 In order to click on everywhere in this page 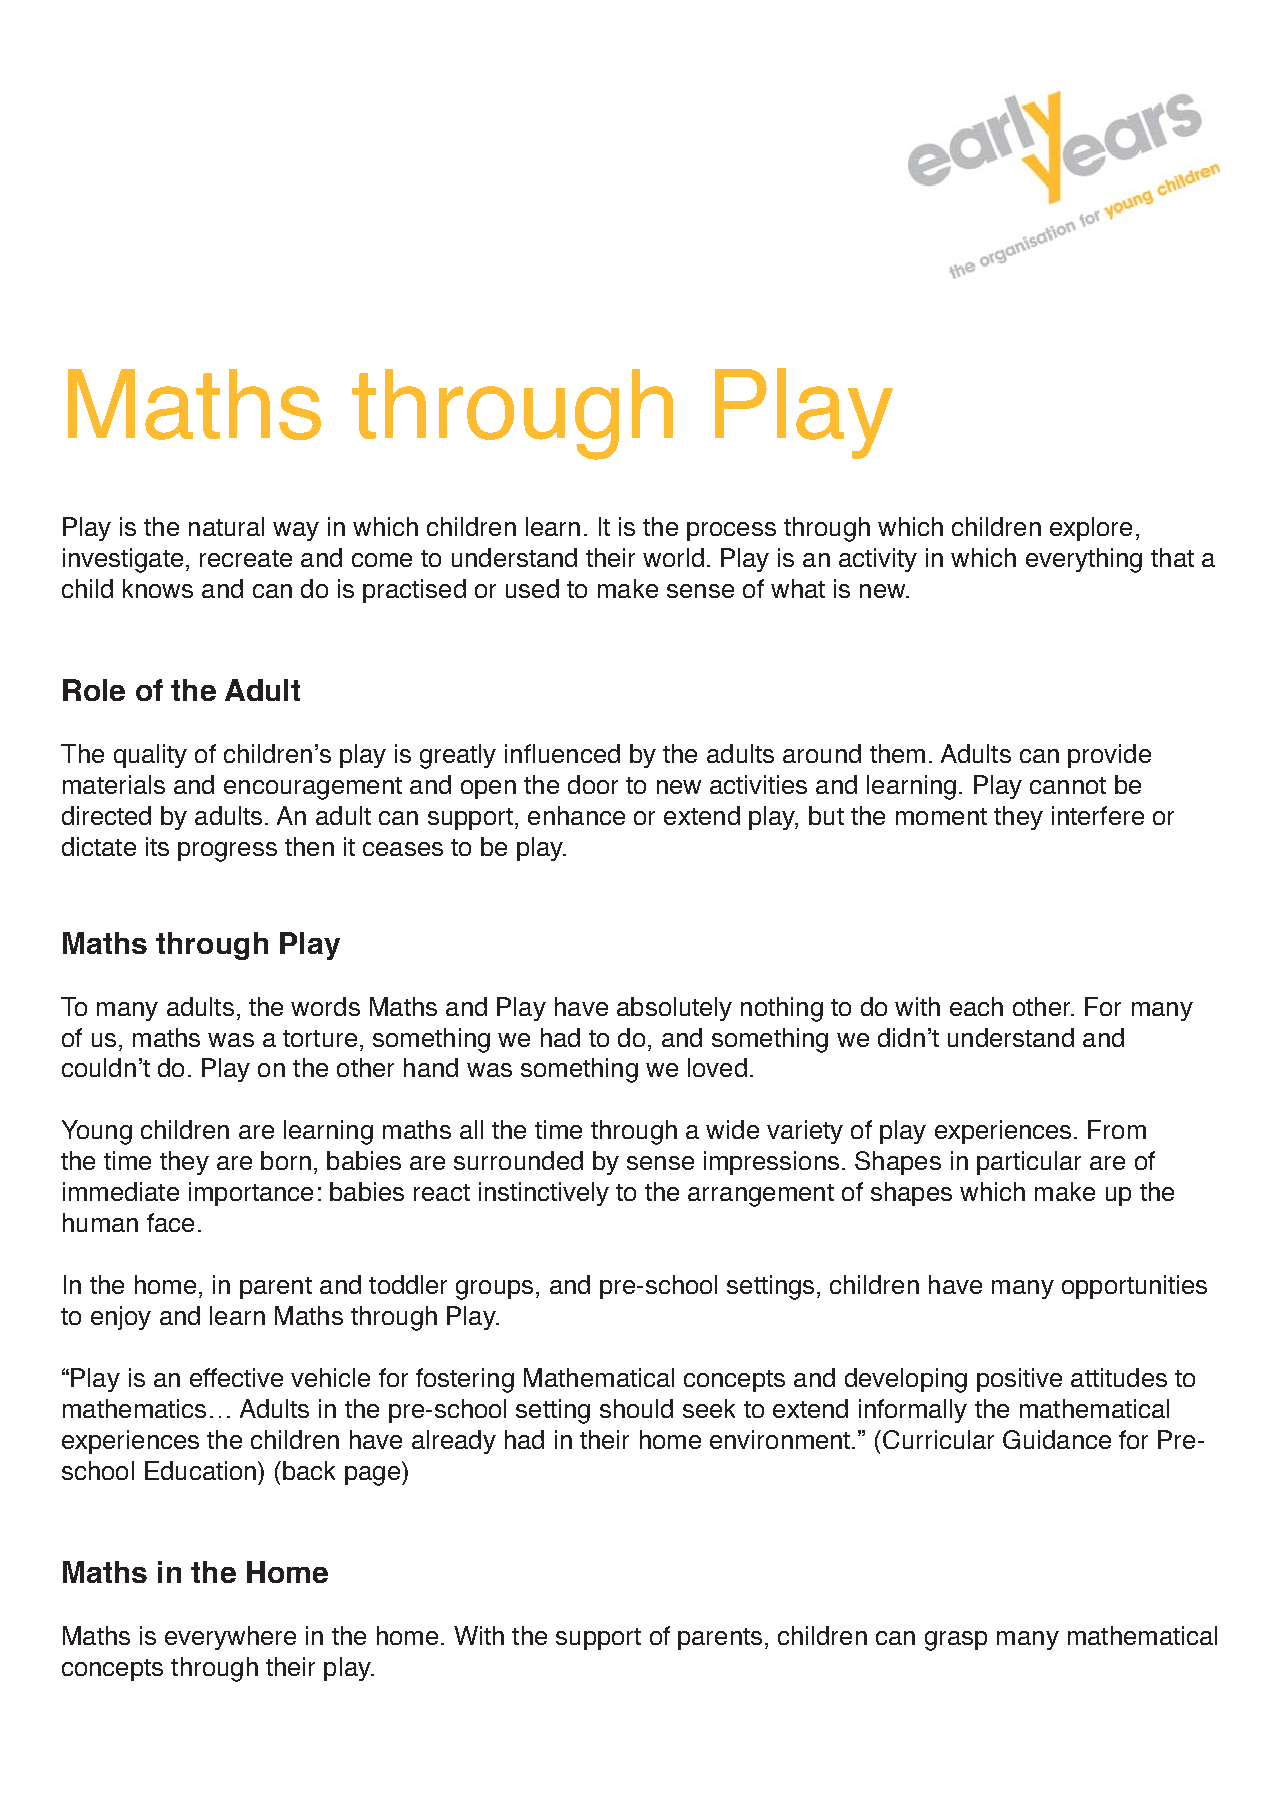, I will do `click(230, 1638)`.
